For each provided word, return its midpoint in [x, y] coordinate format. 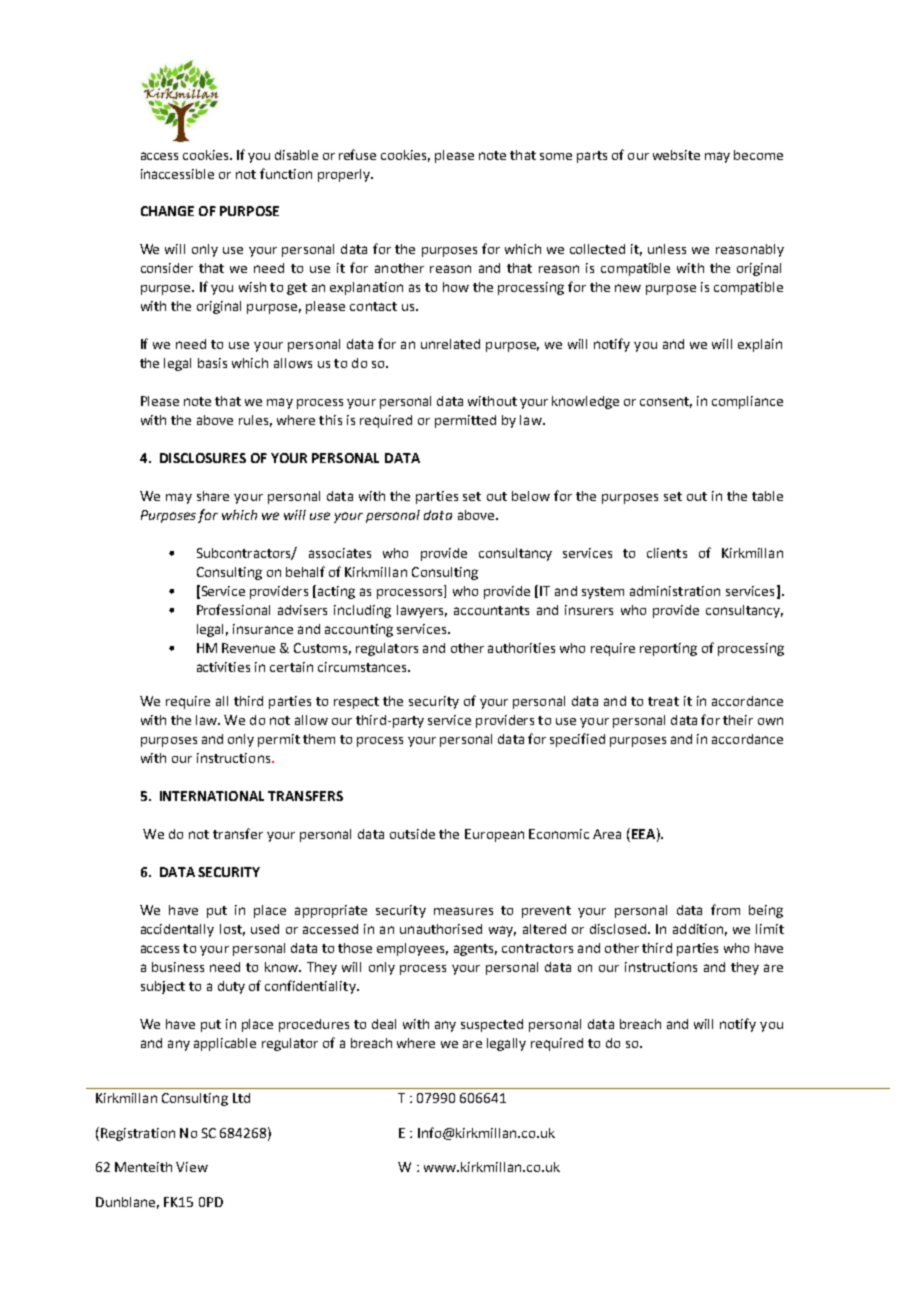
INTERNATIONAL [212, 796]
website [676, 155]
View [192, 1167]
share [213, 496]
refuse [357, 154]
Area [607, 834]
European [494, 835]
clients [667, 553]
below [531, 496]
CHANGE [167, 211]
